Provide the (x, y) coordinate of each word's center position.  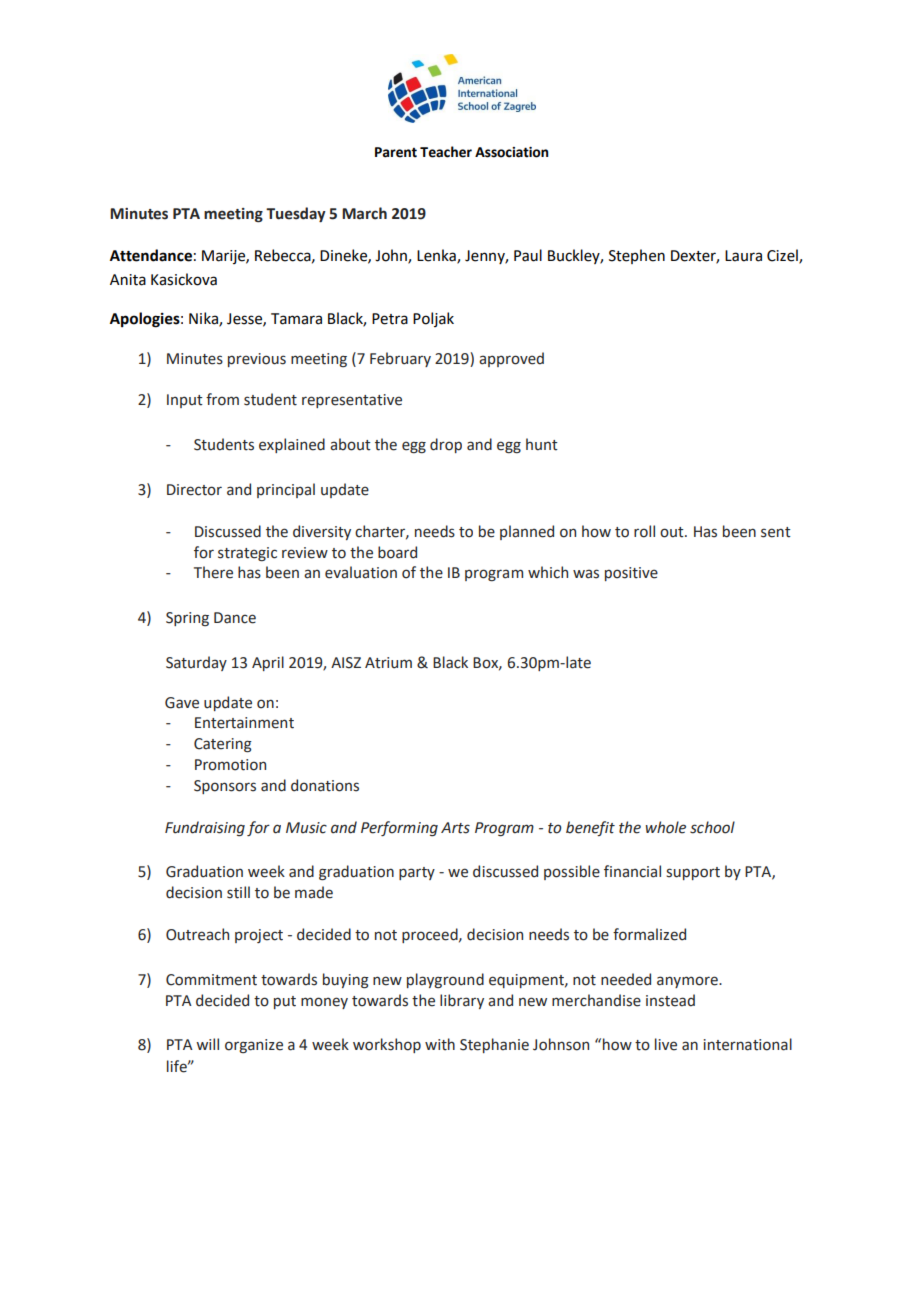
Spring (187, 619)
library (462, 1001)
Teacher (446, 152)
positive (631, 574)
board (397, 552)
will (207, 1044)
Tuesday (296, 214)
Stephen (637, 256)
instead (670, 1000)
